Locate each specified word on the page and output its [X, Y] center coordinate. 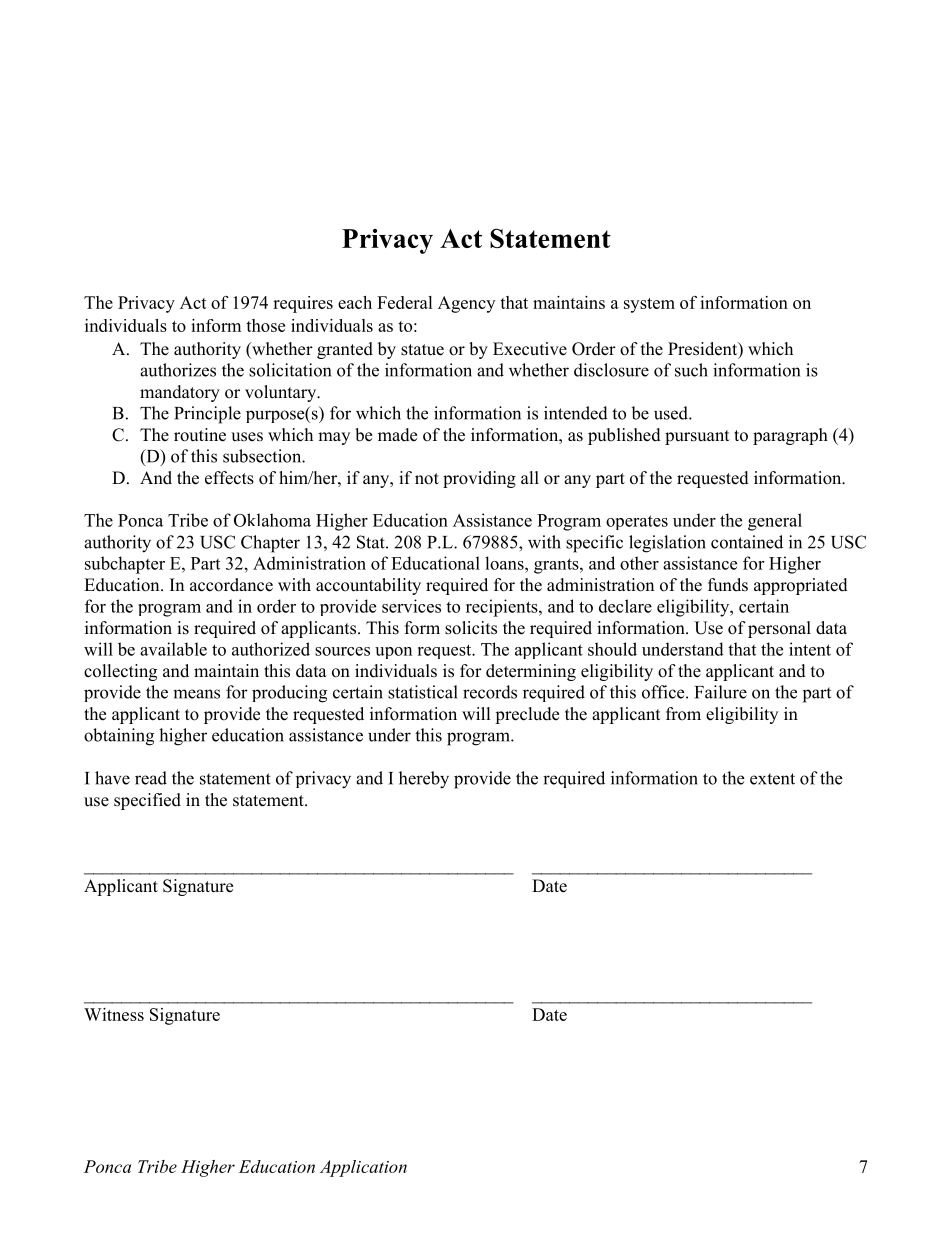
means [196, 694]
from [683, 714]
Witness [114, 1014]
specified [147, 801]
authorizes [178, 370]
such [691, 370]
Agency [466, 304]
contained [747, 542]
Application [363, 1168]
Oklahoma [272, 520]
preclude [527, 715]
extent [772, 779]
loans [505, 563]
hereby [424, 780]
